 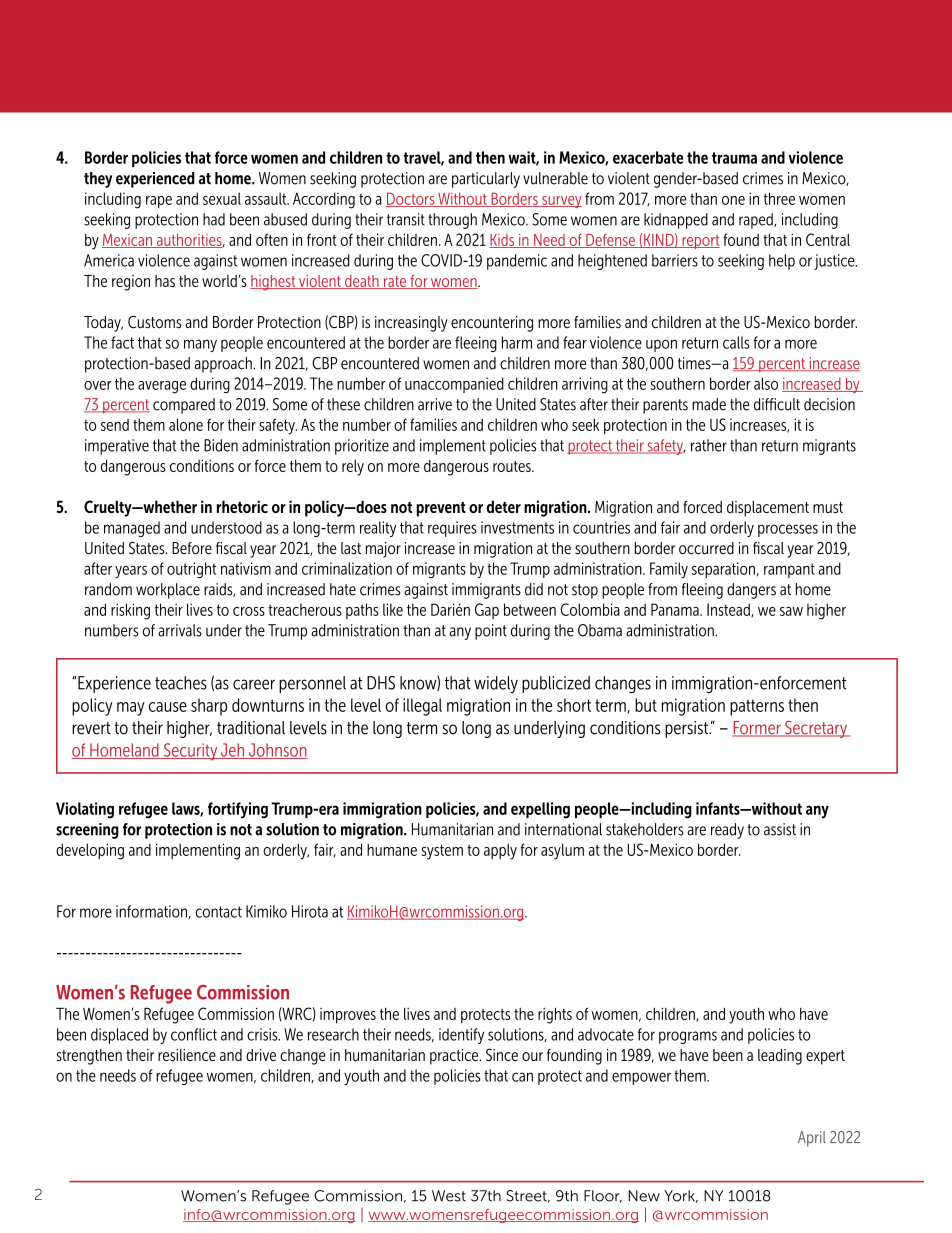 What do you see at coordinates (757, 707) in the document?
I see `patterns` at bounding box center [757, 707].
